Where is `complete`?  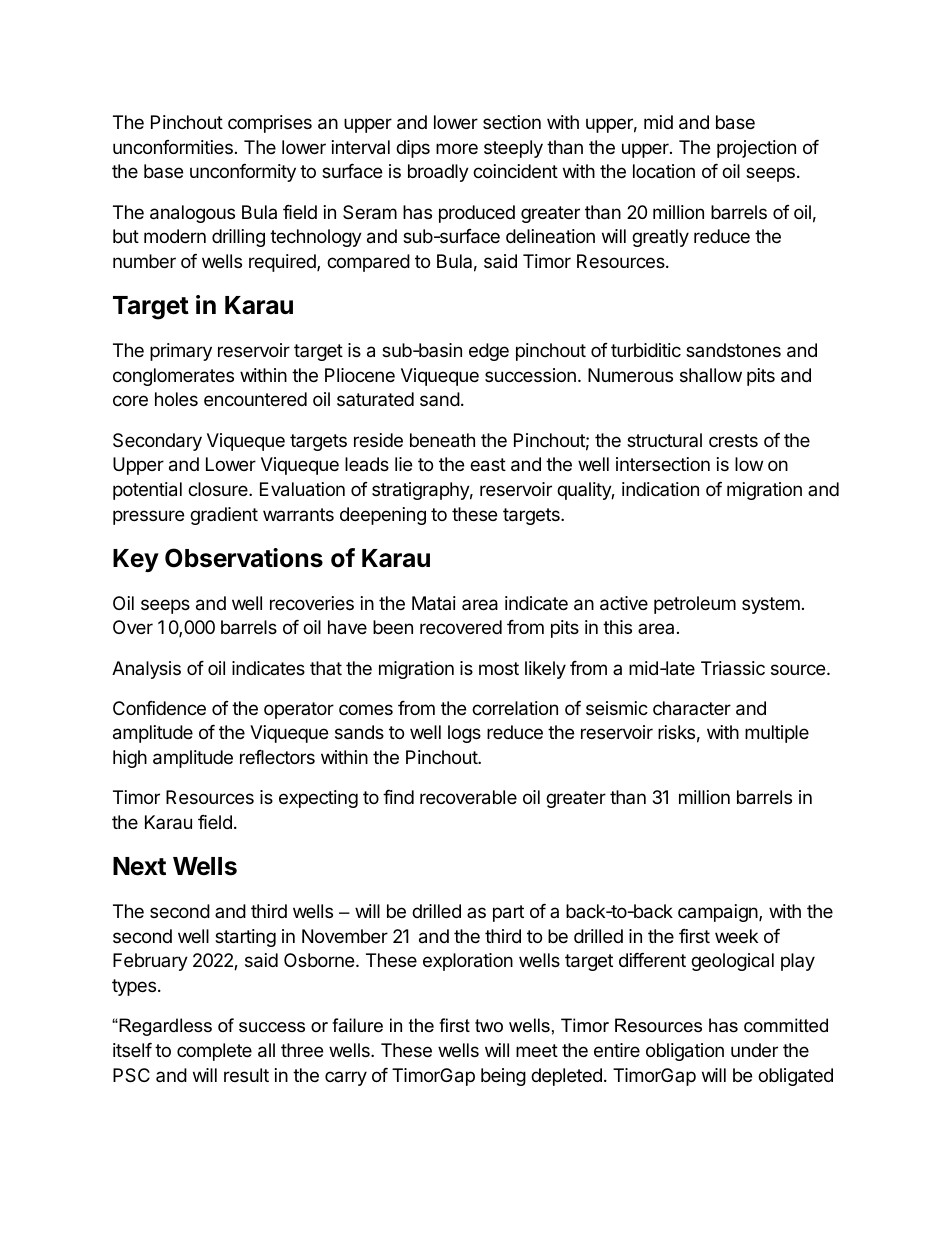 complete is located at coordinates (214, 1052).
